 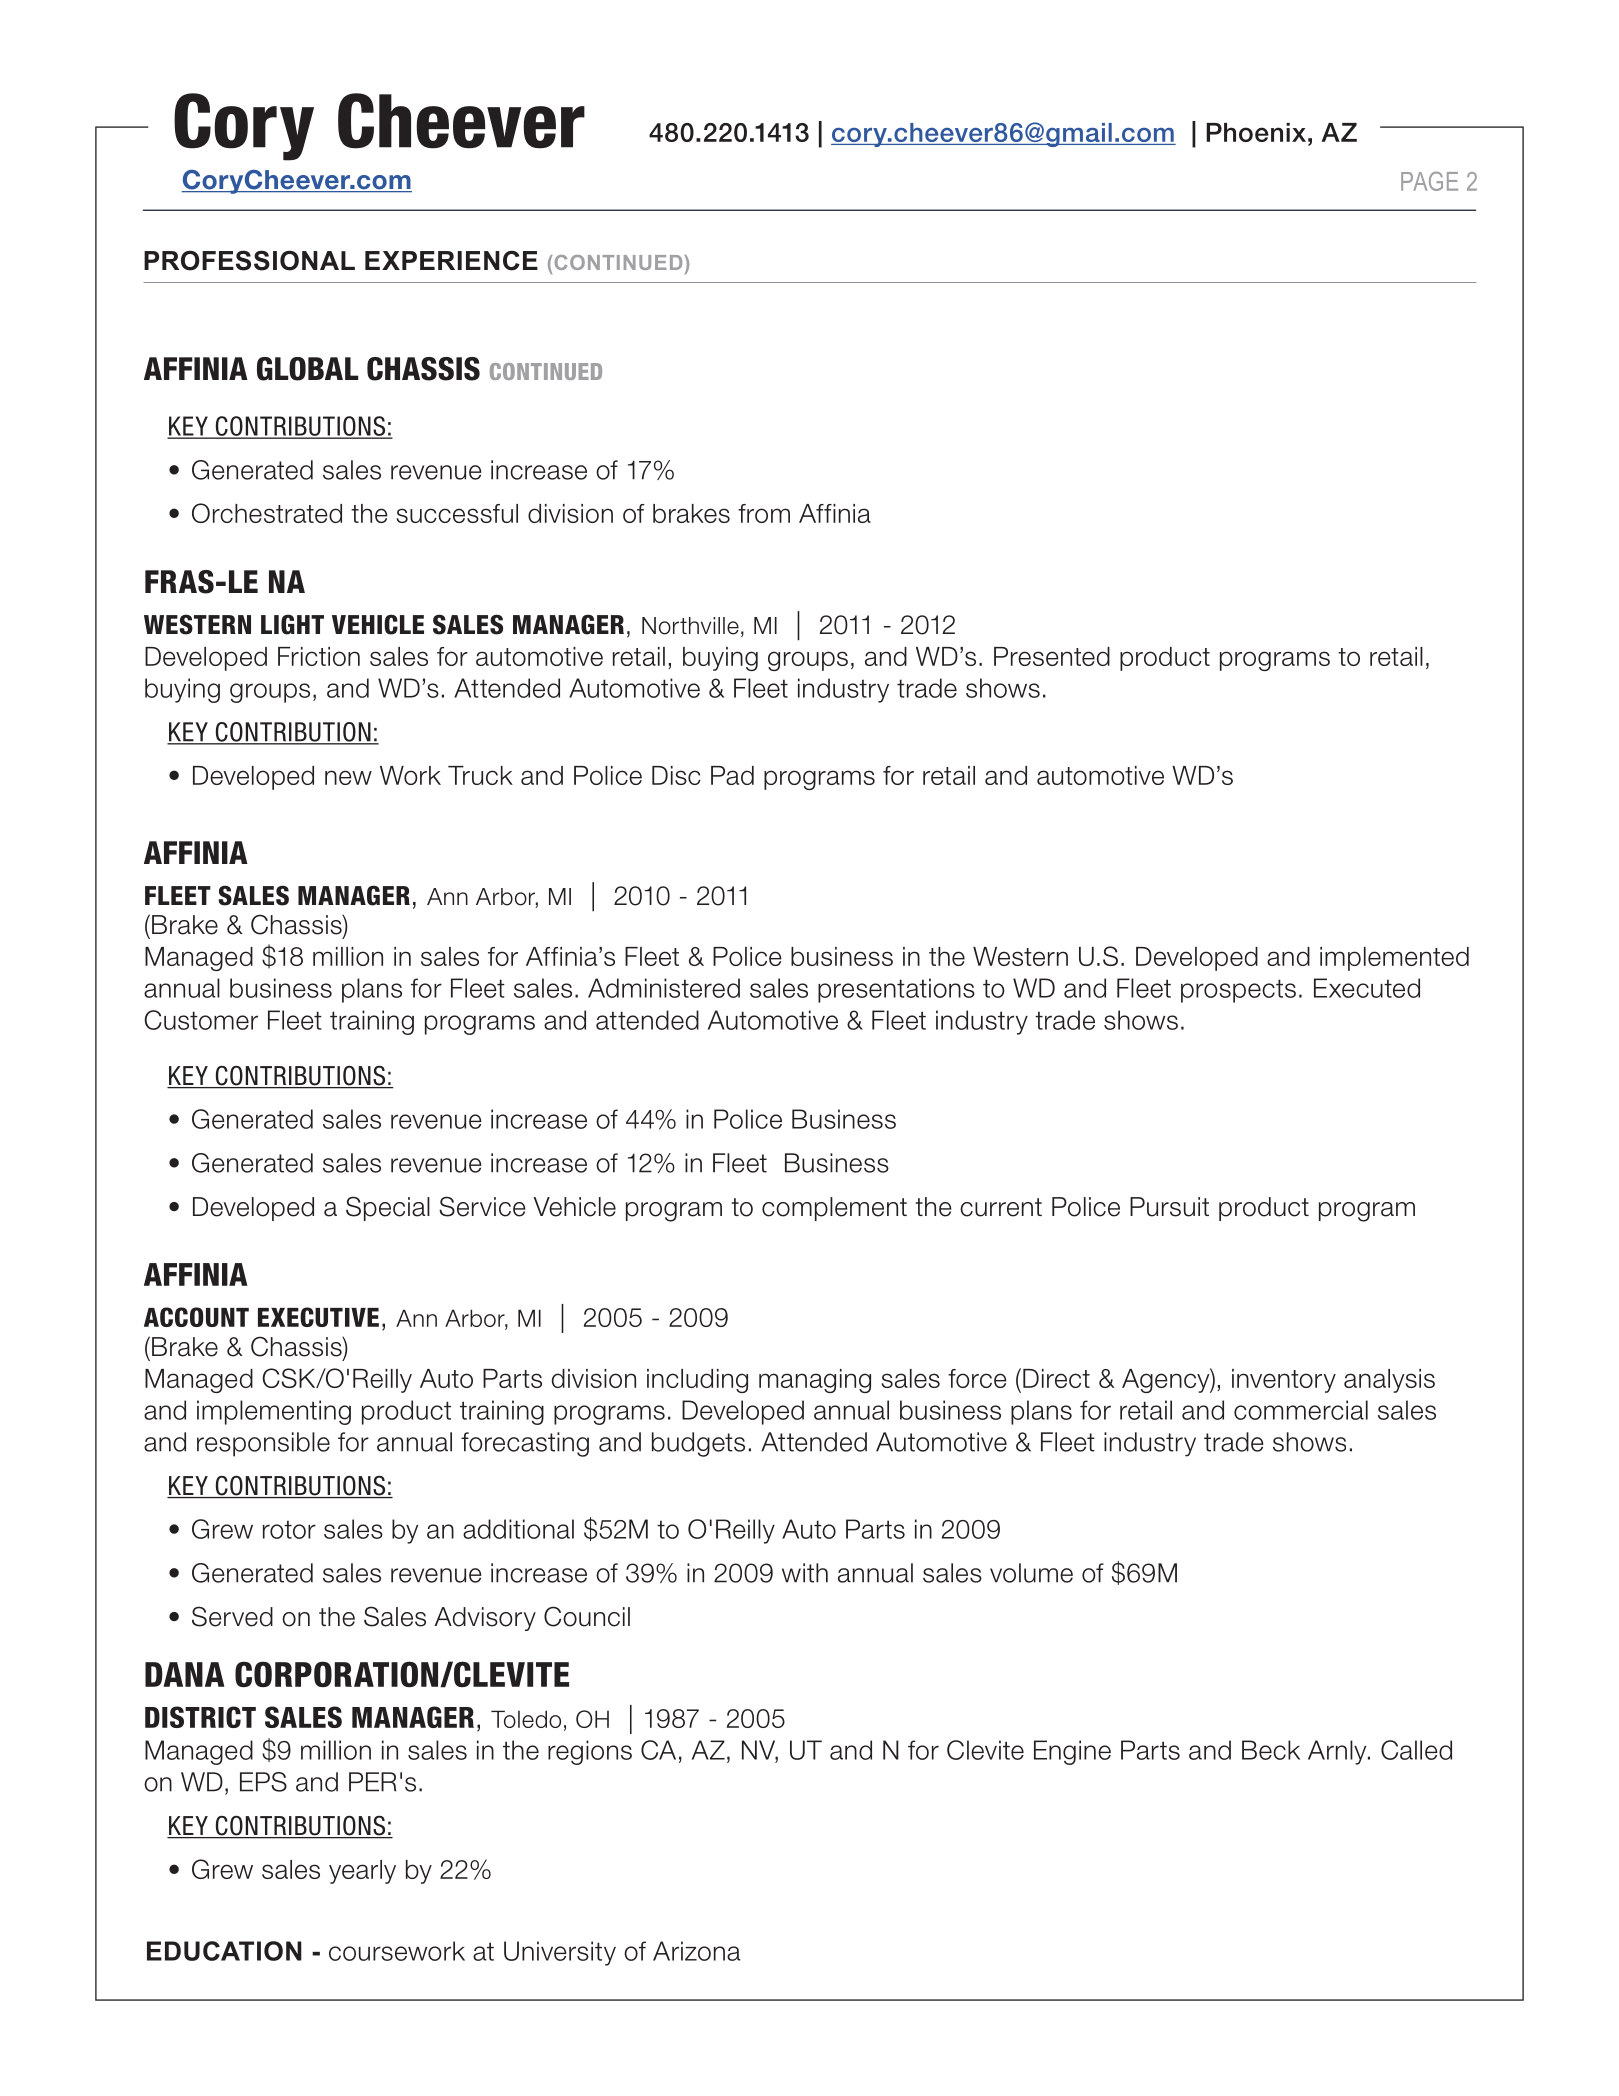 I want to click on PROFESSIONAL, so click(x=249, y=260).
